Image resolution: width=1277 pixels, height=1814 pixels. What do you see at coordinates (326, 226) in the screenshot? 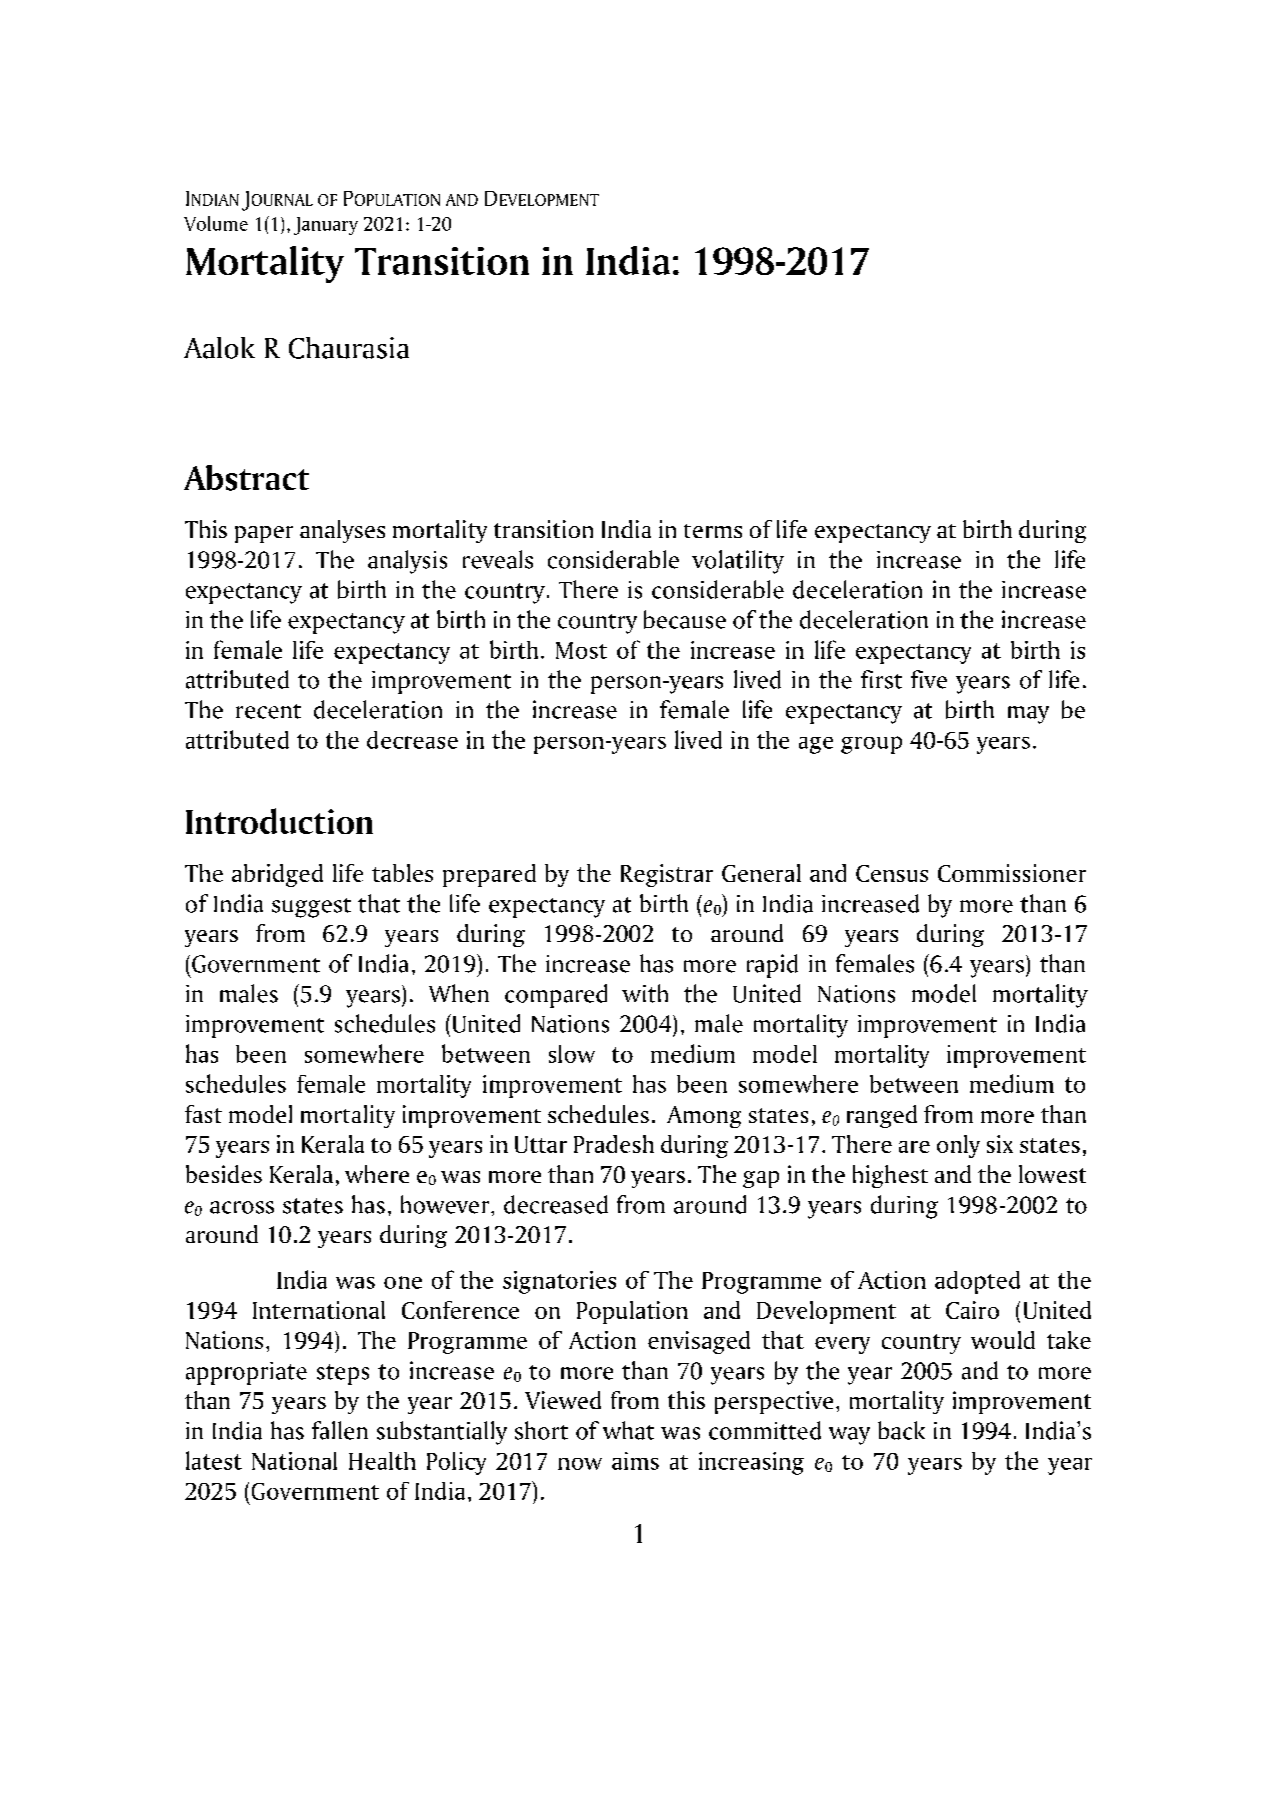
I see `January` at bounding box center [326, 226].
